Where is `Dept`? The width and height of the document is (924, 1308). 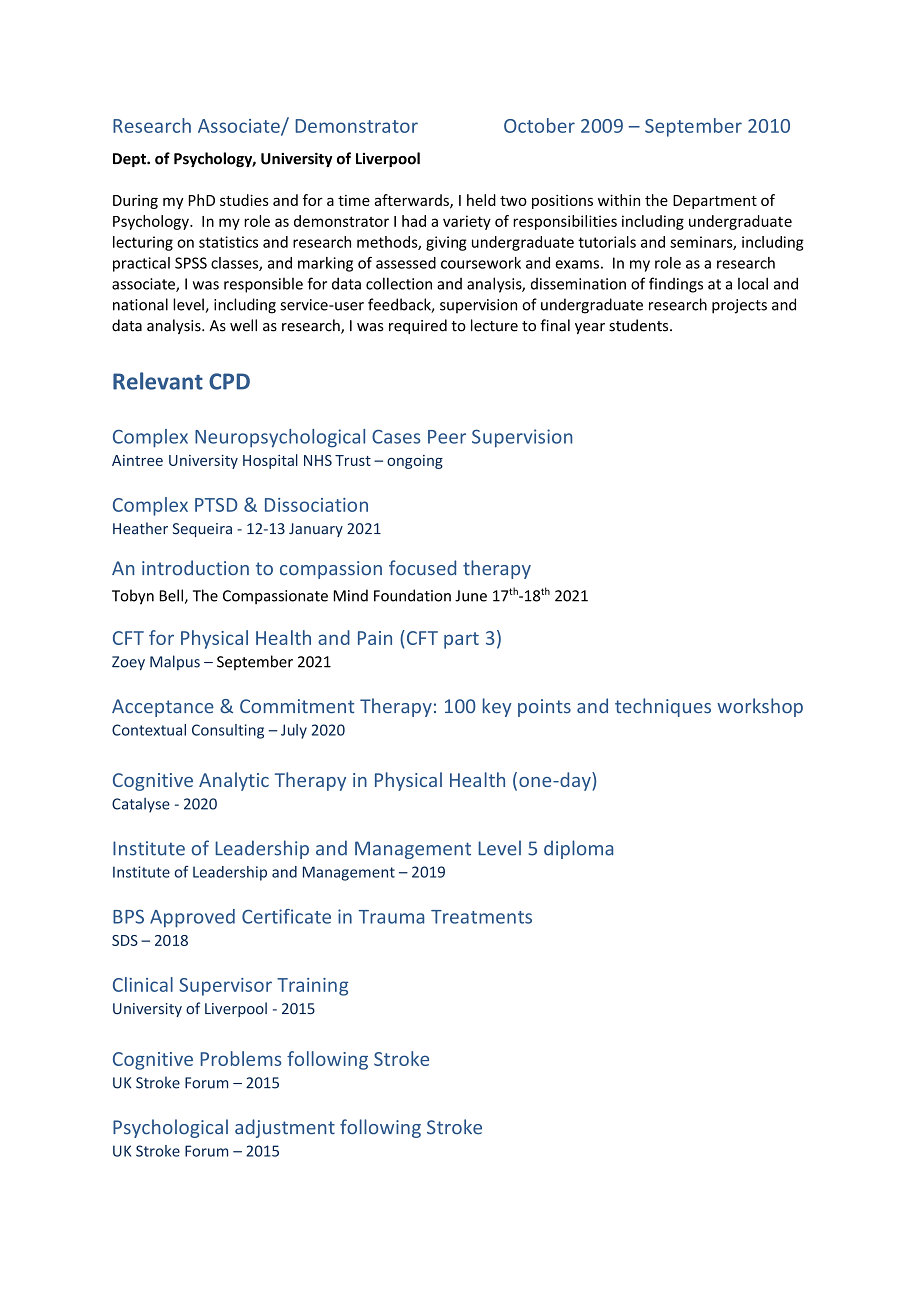
Dept is located at coordinates (130, 160).
